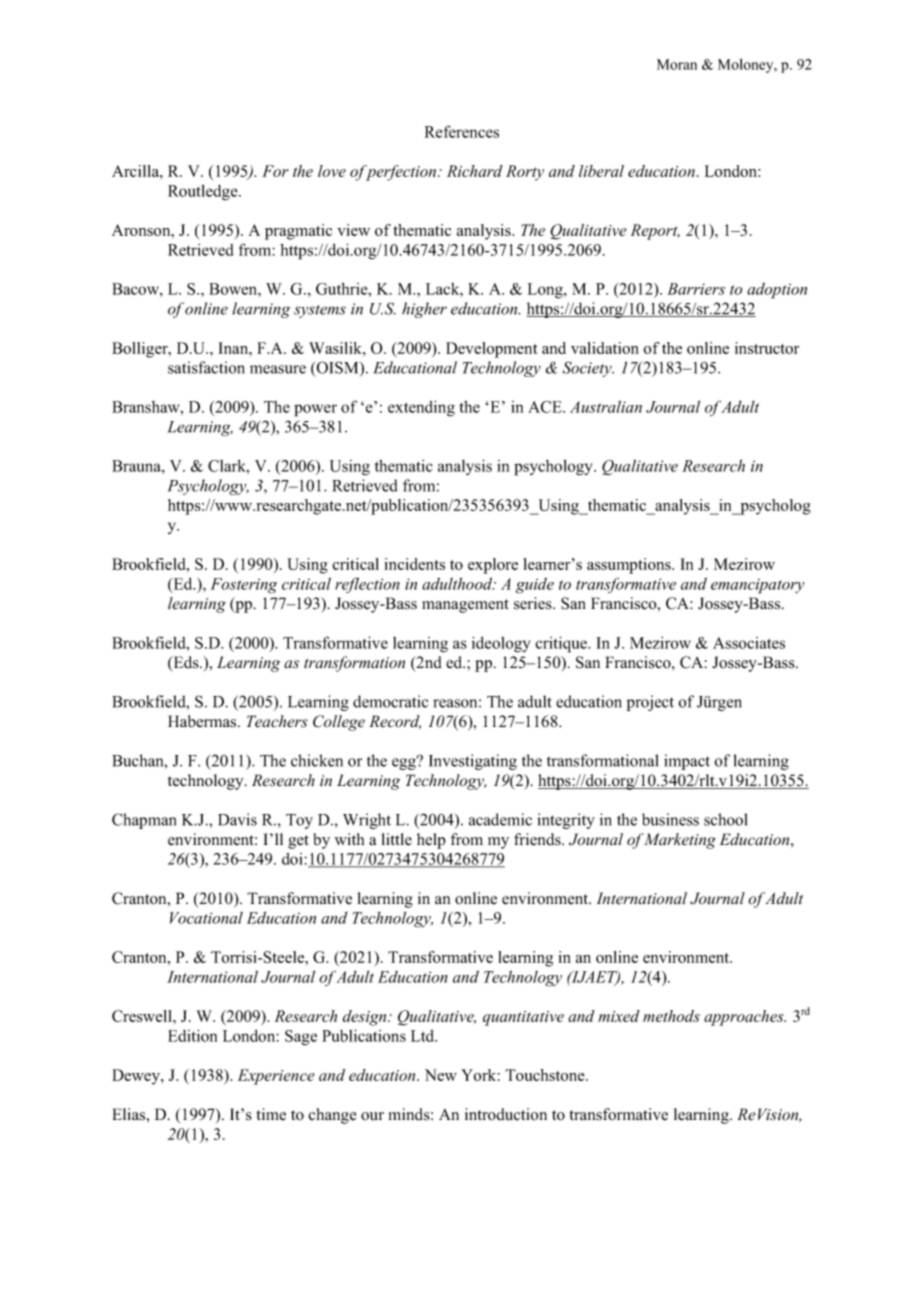  I want to click on Routledge, so click(204, 192).
